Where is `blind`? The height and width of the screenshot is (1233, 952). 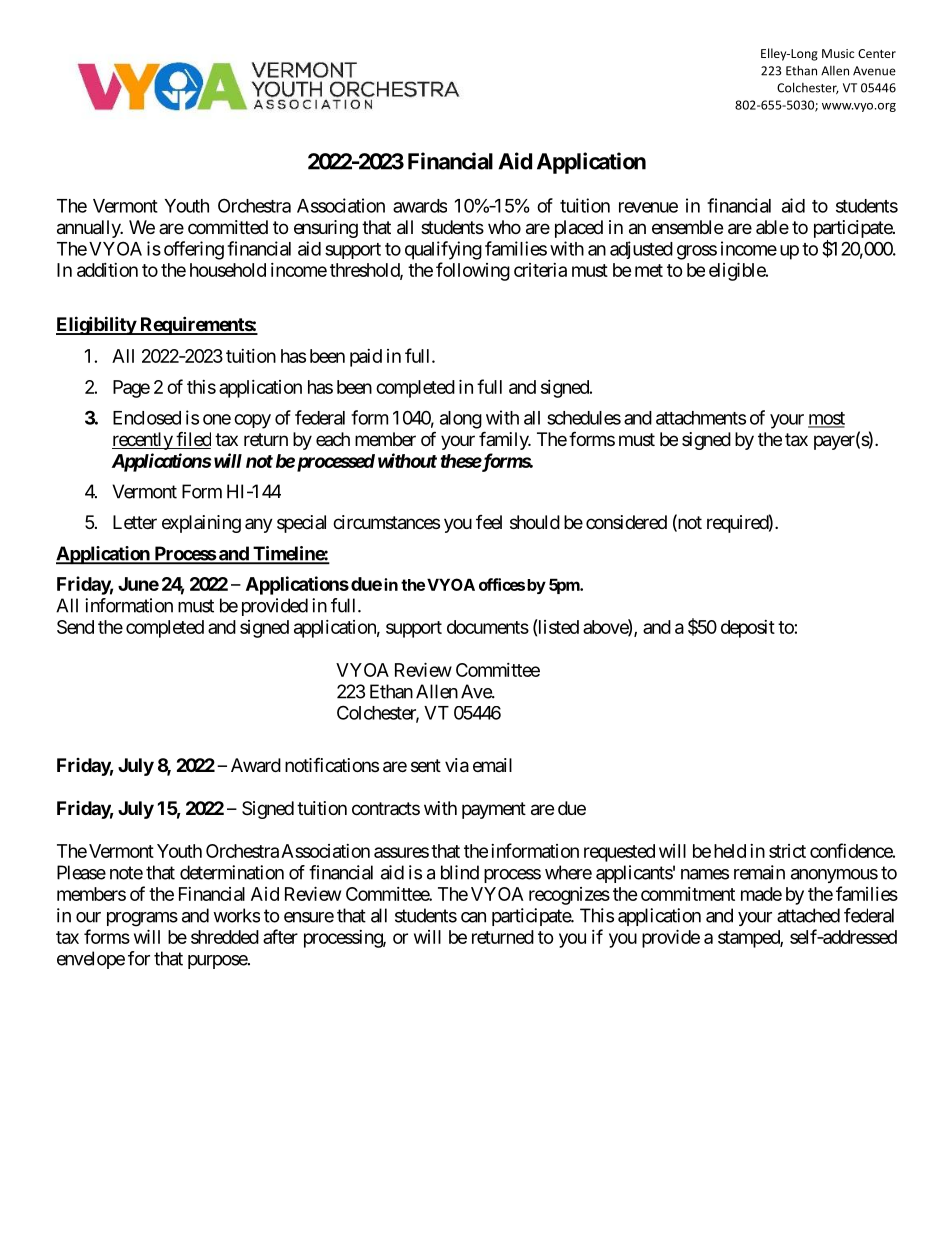 blind is located at coordinates (460, 872).
